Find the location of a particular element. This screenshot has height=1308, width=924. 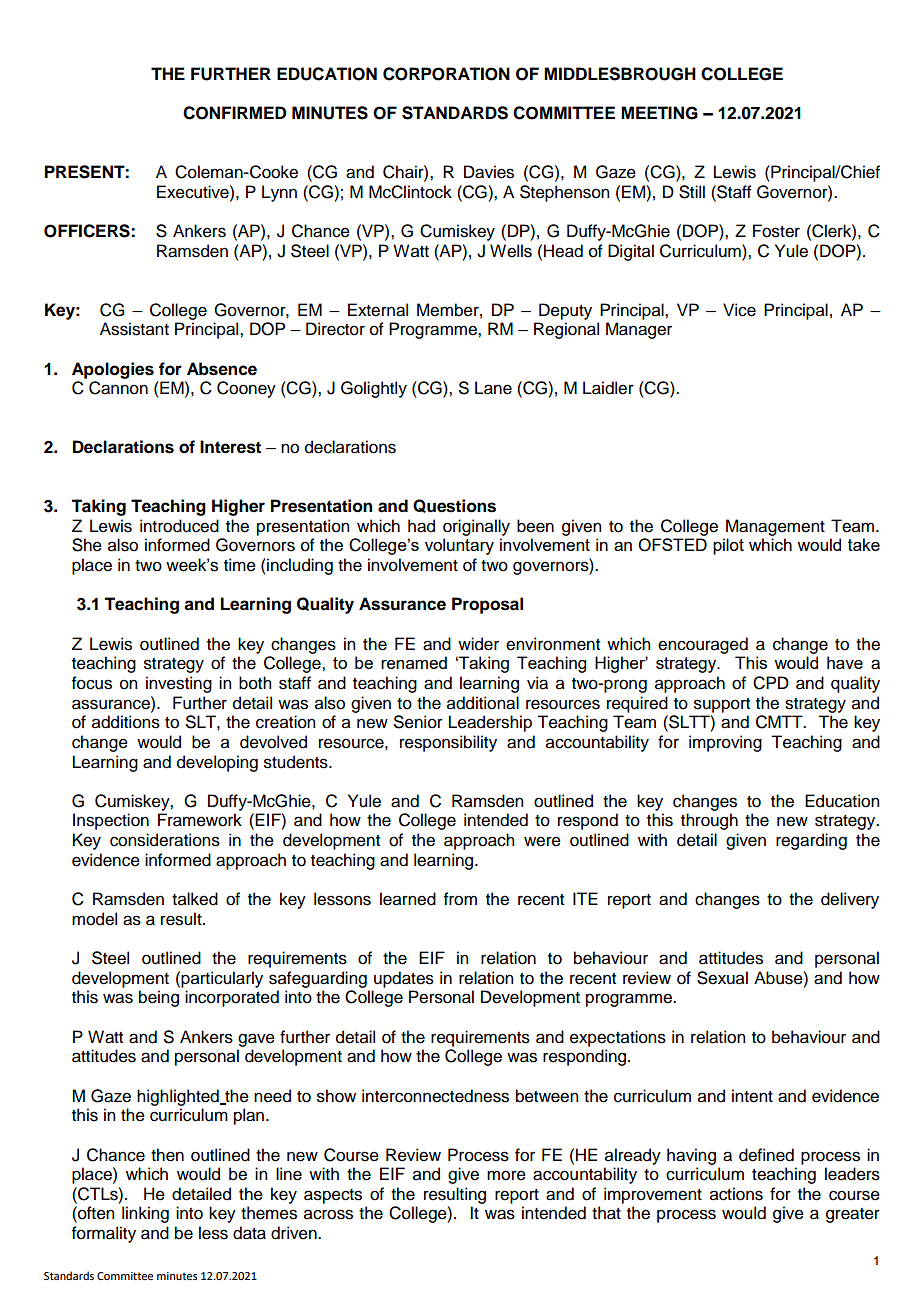

MEETING is located at coordinates (659, 113).
